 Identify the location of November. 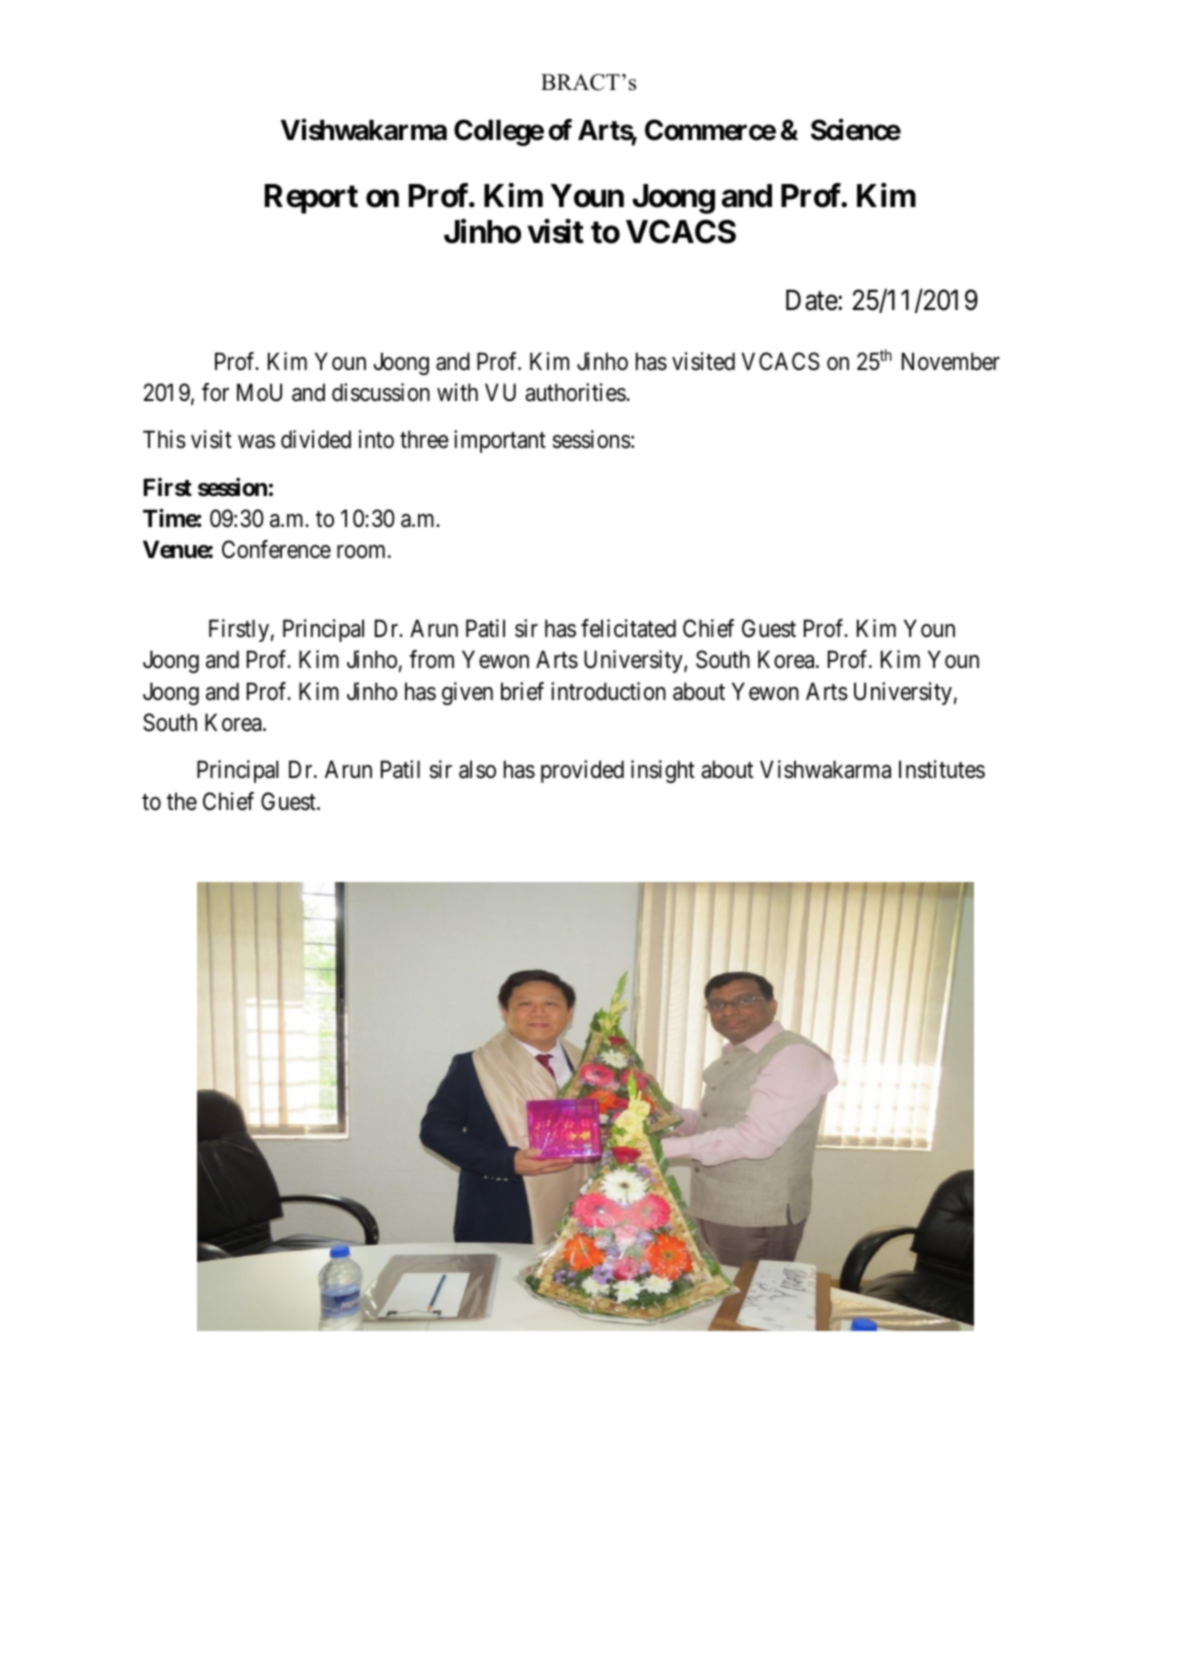
(951, 361).
